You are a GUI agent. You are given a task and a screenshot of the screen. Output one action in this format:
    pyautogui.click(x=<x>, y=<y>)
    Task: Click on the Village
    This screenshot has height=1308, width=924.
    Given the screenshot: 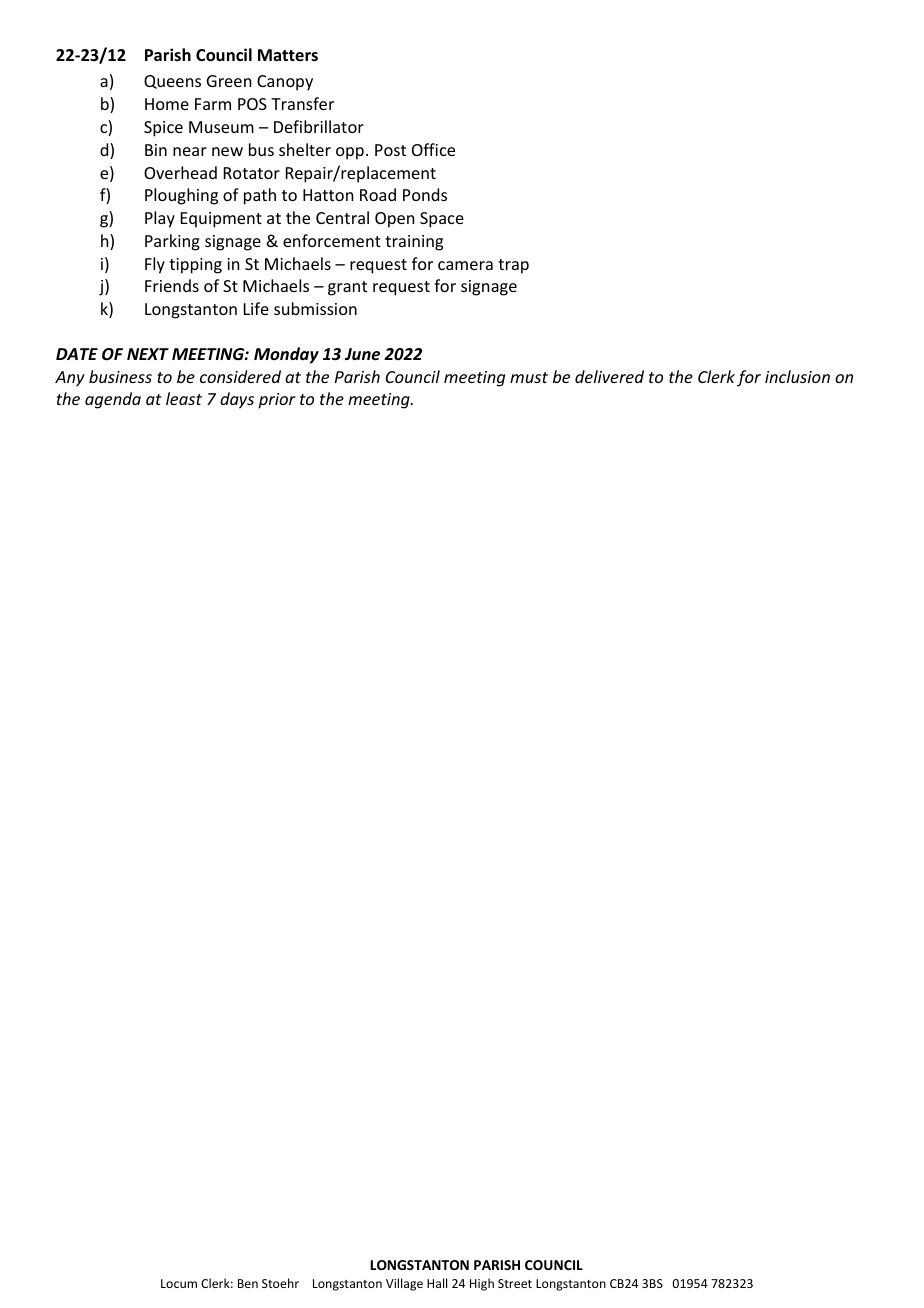 What is the action you would take?
    pyautogui.click(x=404, y=1284)
